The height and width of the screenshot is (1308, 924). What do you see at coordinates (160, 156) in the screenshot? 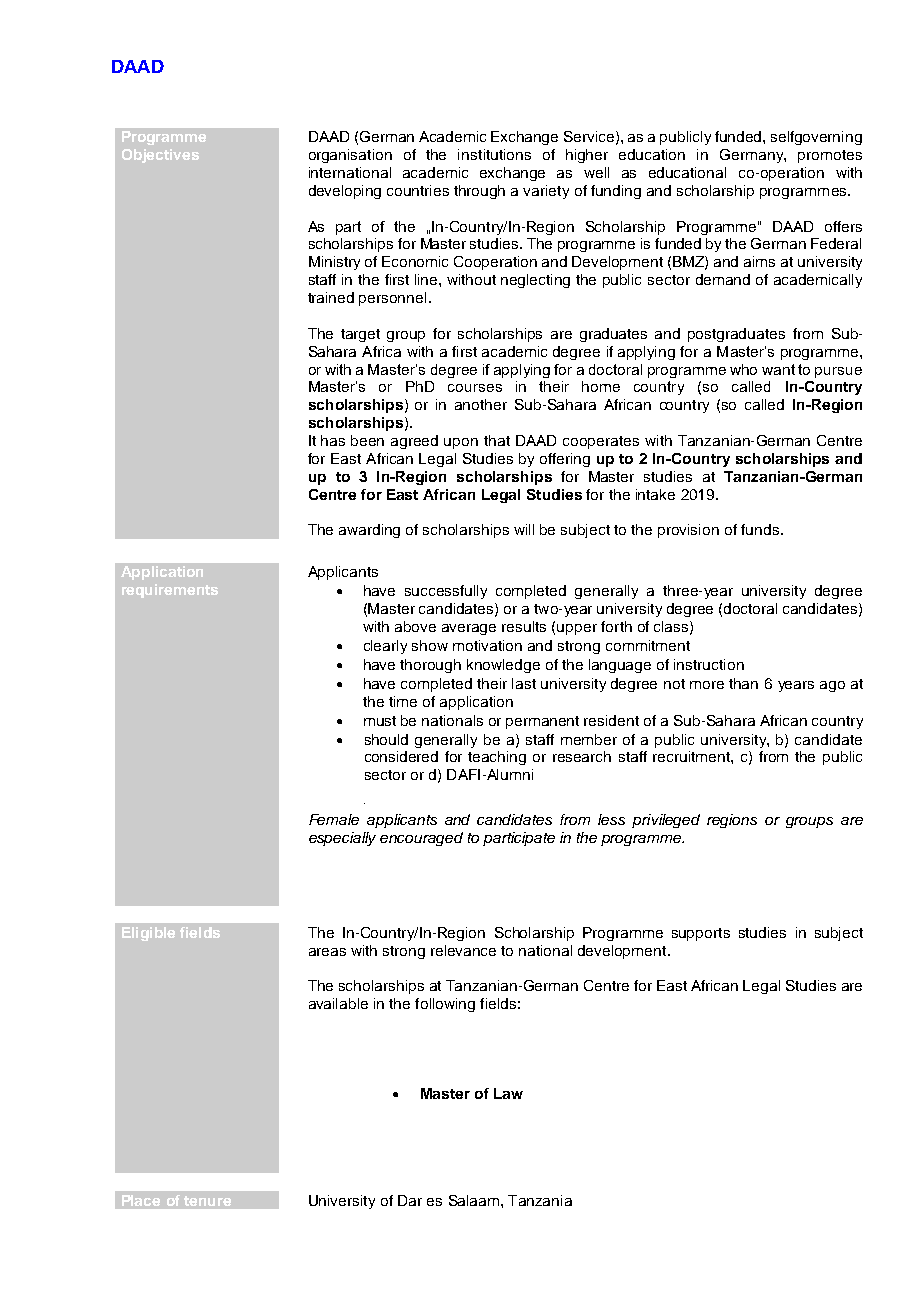
I see `Objectives` at bounding box center [160, 156].
